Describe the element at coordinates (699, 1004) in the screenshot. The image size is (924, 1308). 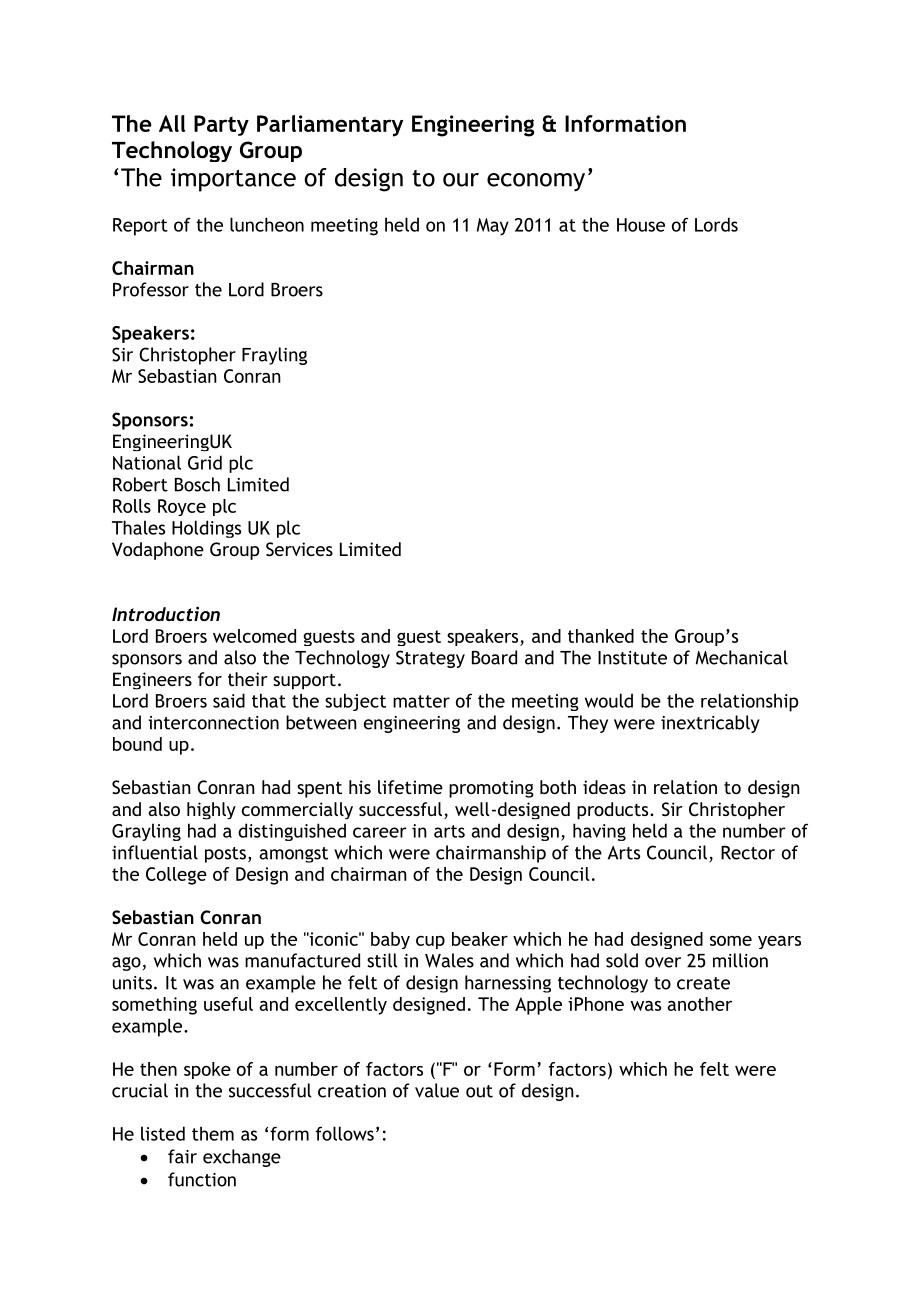
I see `another` at that location.
